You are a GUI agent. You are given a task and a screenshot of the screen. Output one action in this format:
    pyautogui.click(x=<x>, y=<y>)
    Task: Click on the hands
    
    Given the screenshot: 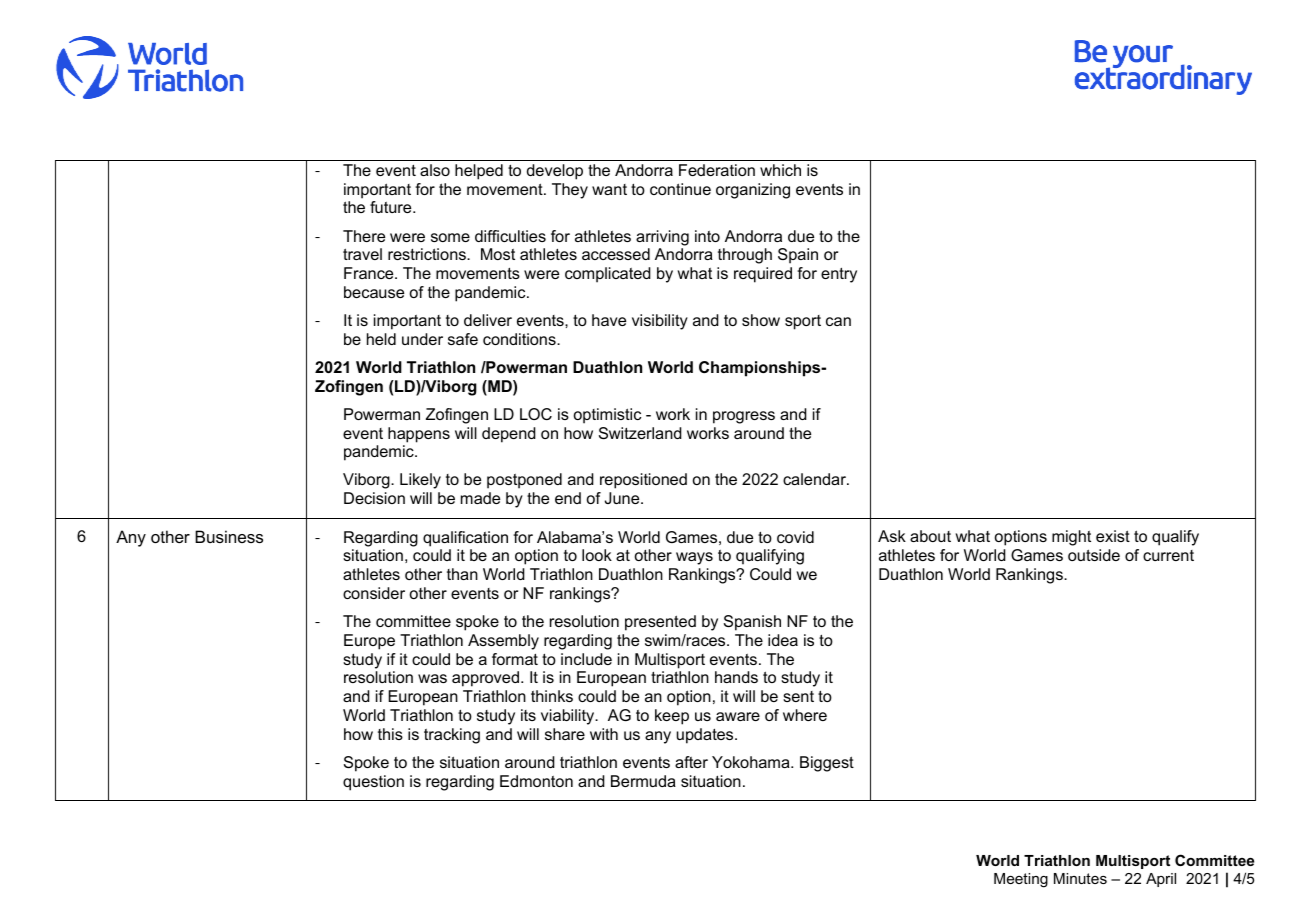 What is the action you would take?
    pyautogui.click(x=736, y=677)
